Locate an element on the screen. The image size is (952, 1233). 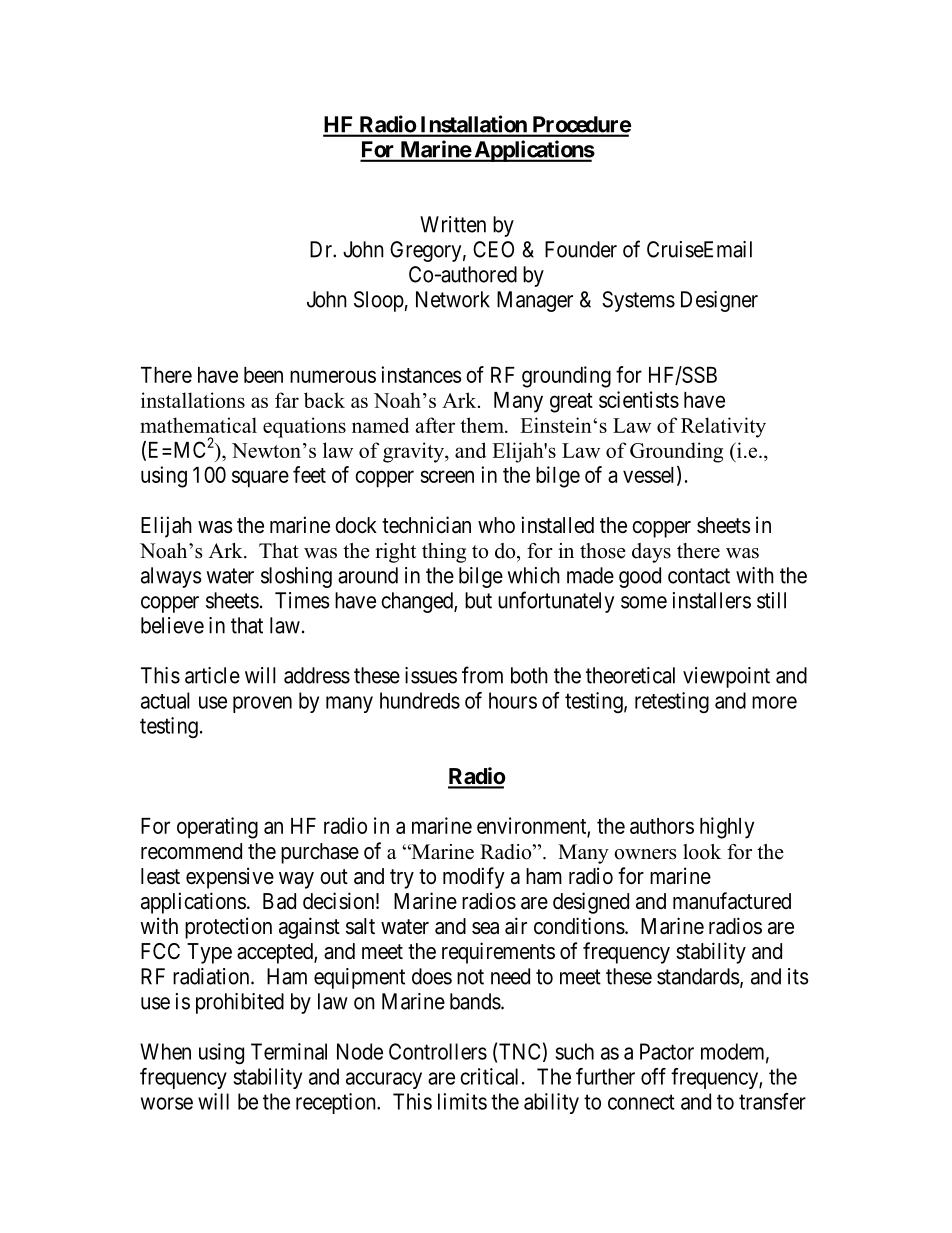
screen is located at coordinates (447, 476).
